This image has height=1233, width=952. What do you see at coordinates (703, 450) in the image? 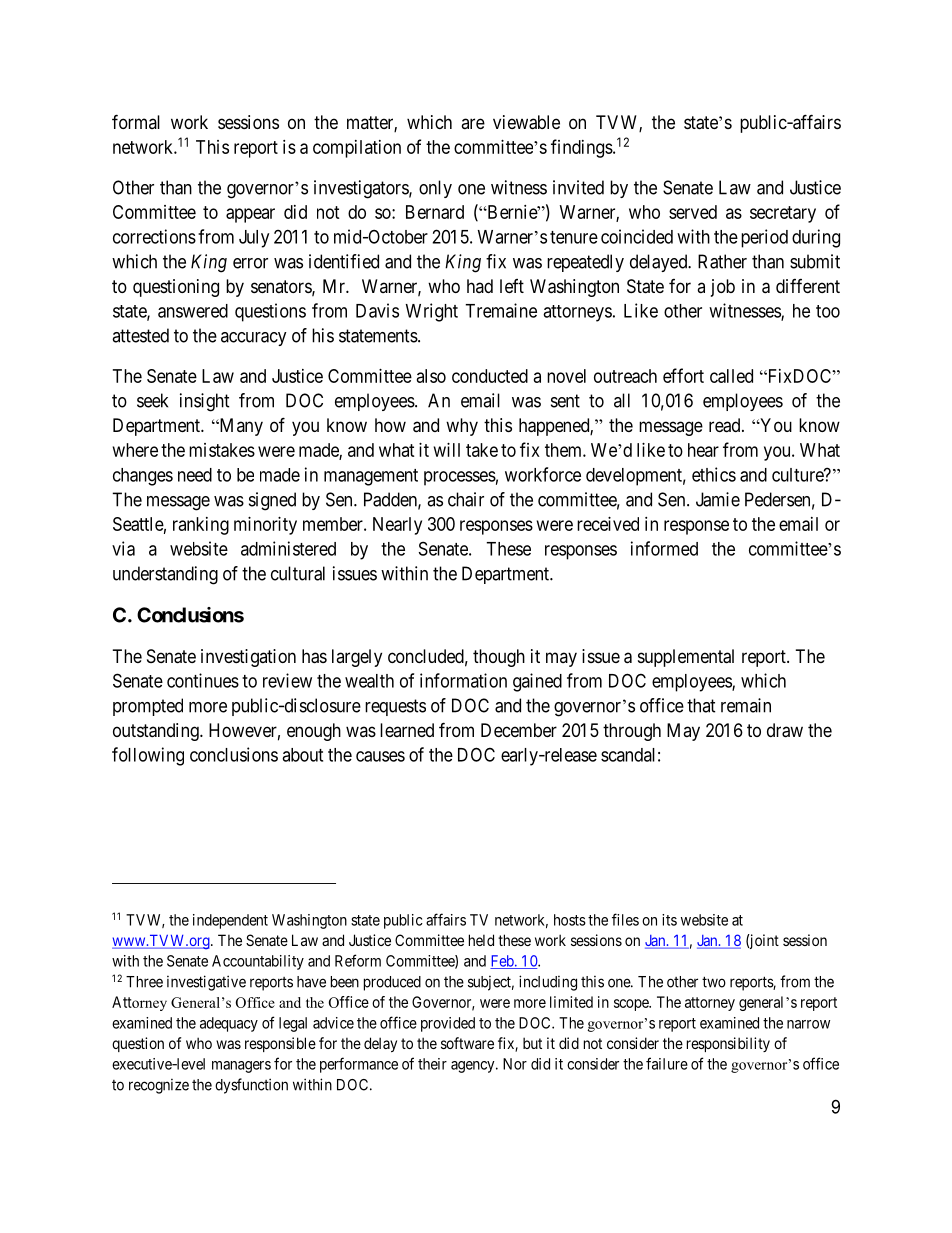
I see `hear` at bounding box center [703, 450].
